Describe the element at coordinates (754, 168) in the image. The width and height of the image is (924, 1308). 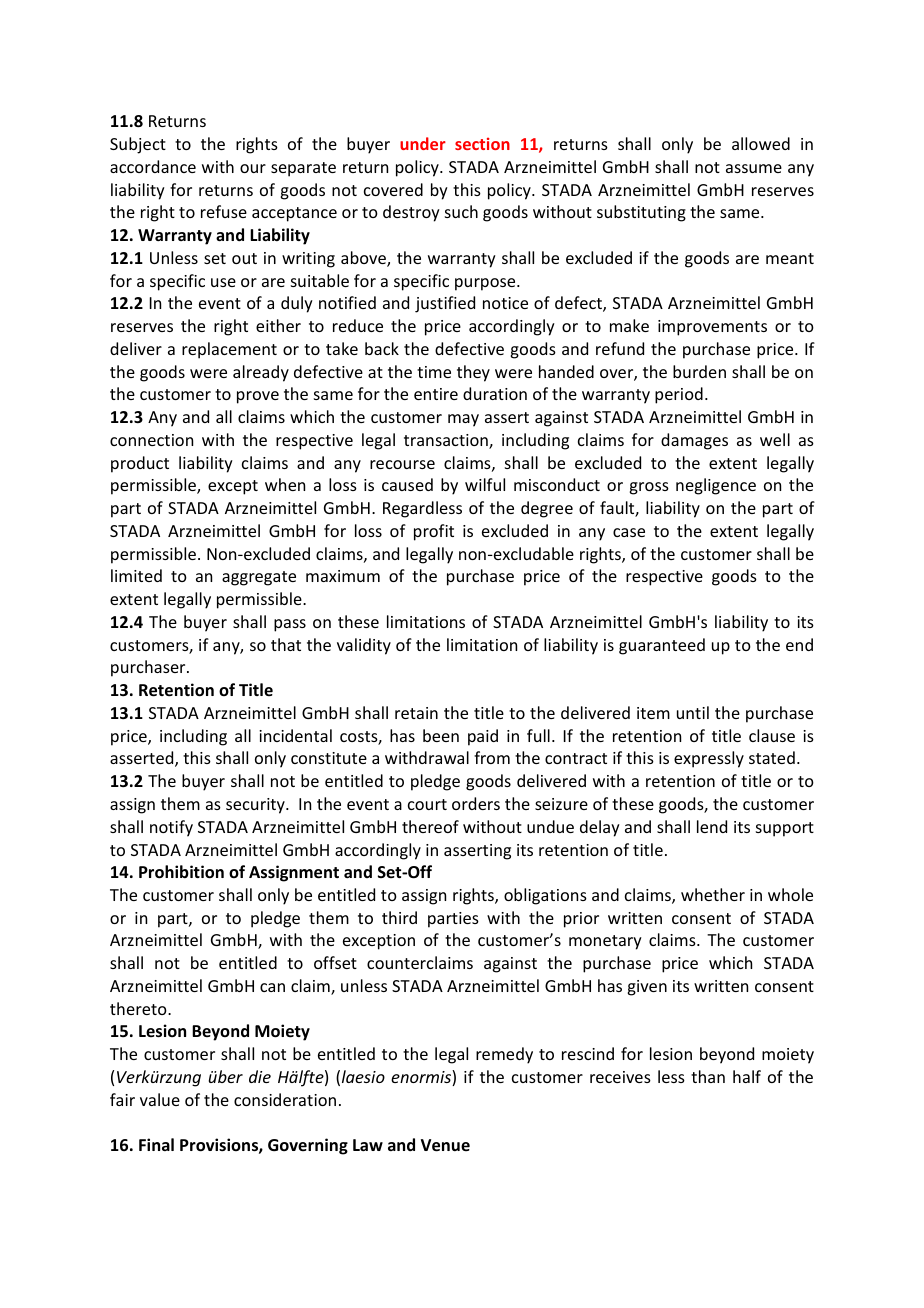
I see `assume` at that location.
